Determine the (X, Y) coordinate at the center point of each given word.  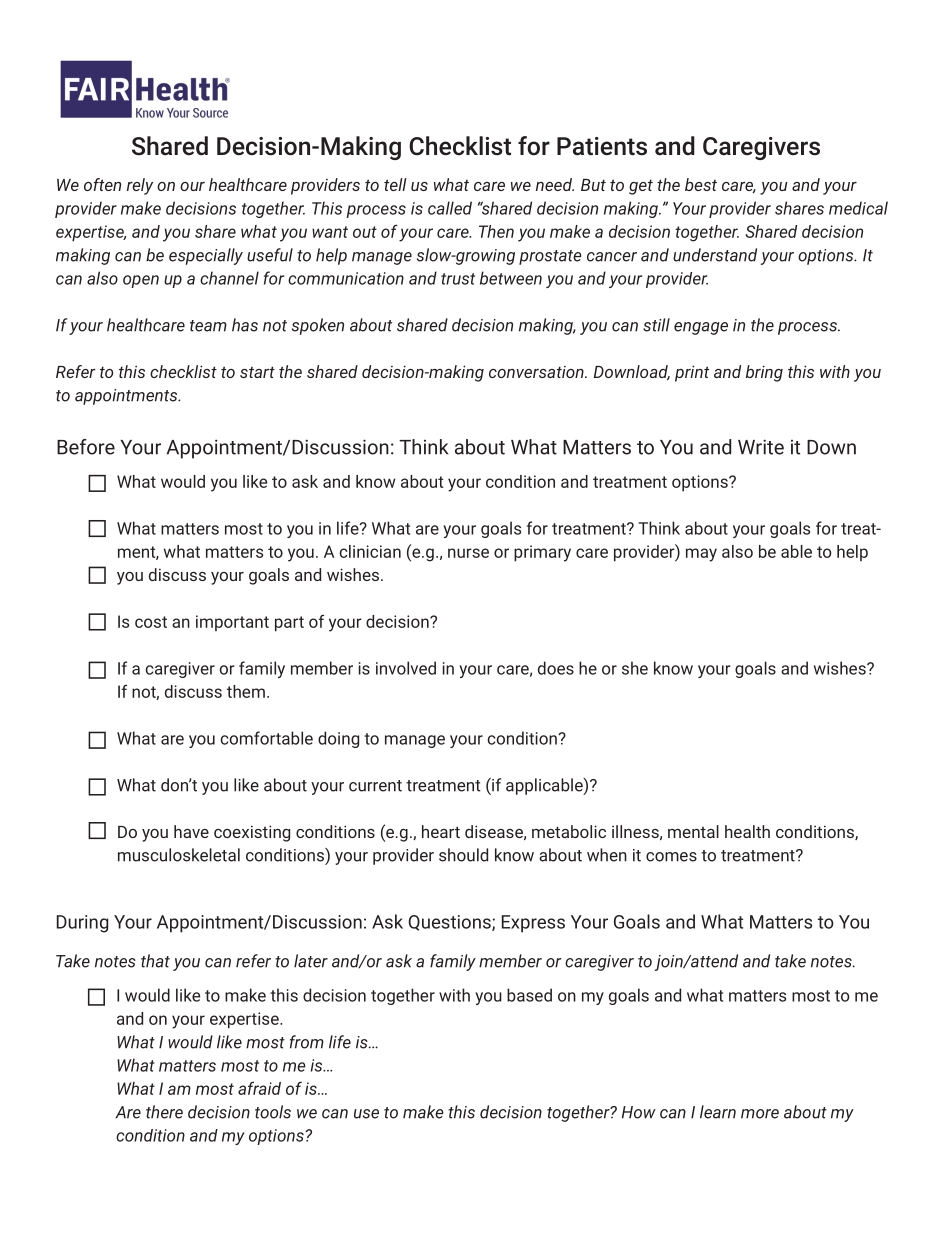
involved (406, 668)
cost (151, 622)
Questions (450, 923)
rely (140, 186)
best (701, 184)
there (164, 1112)
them (246, 691)
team (208, 326)
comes (671, 857)
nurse (468, 553)
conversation (537, 372)
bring (764, 373)
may (701, 555)
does (556, 668)
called (450, 208)
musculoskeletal (179, 855)
